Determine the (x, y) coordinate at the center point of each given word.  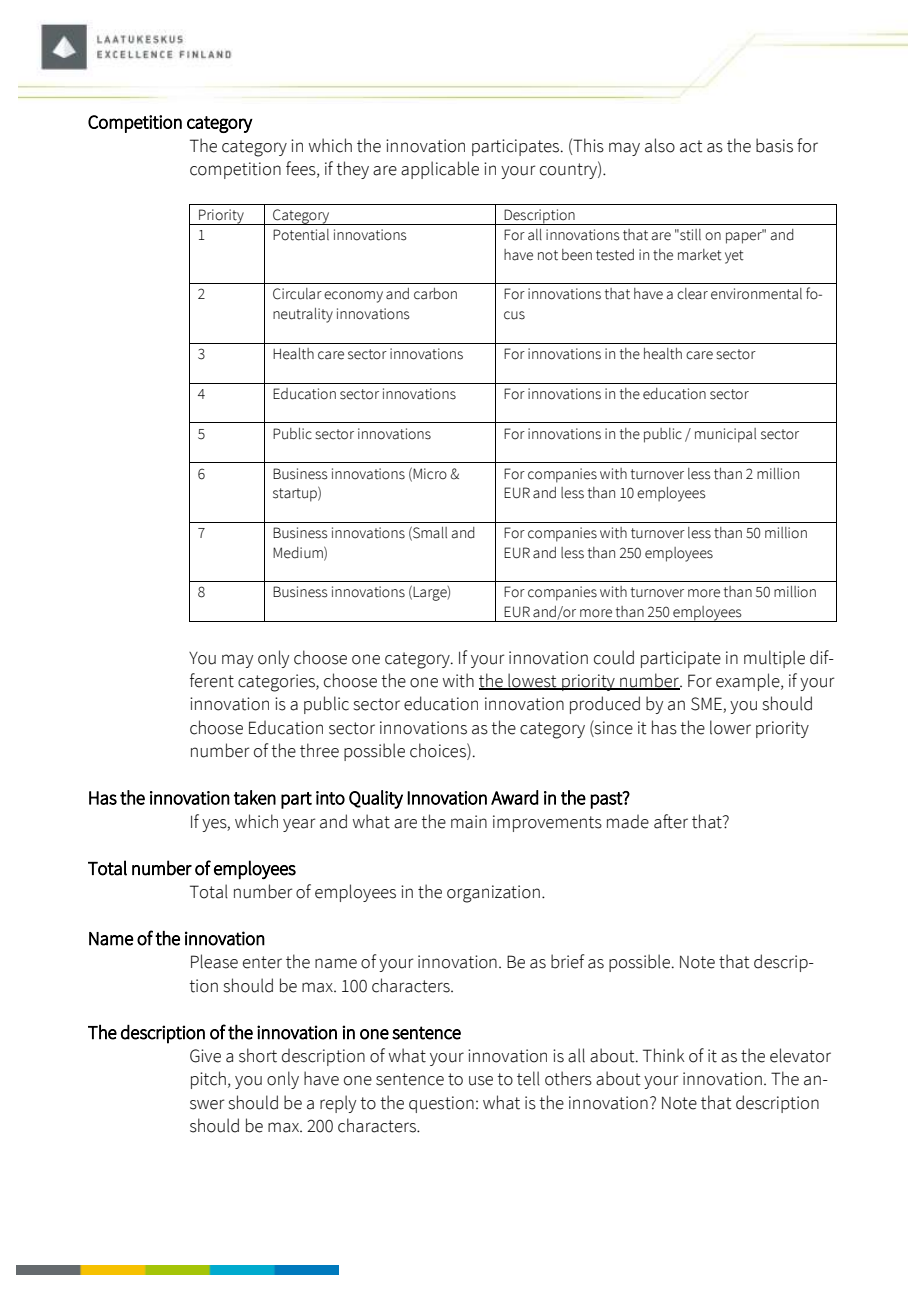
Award (515, 797)
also (660, 145)
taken (255, 797)
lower (730, 727)
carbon (435, 294)
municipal (725, 435)
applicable (440, 170)
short (258, 1055)
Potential (301, 235)
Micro (430, 474)
